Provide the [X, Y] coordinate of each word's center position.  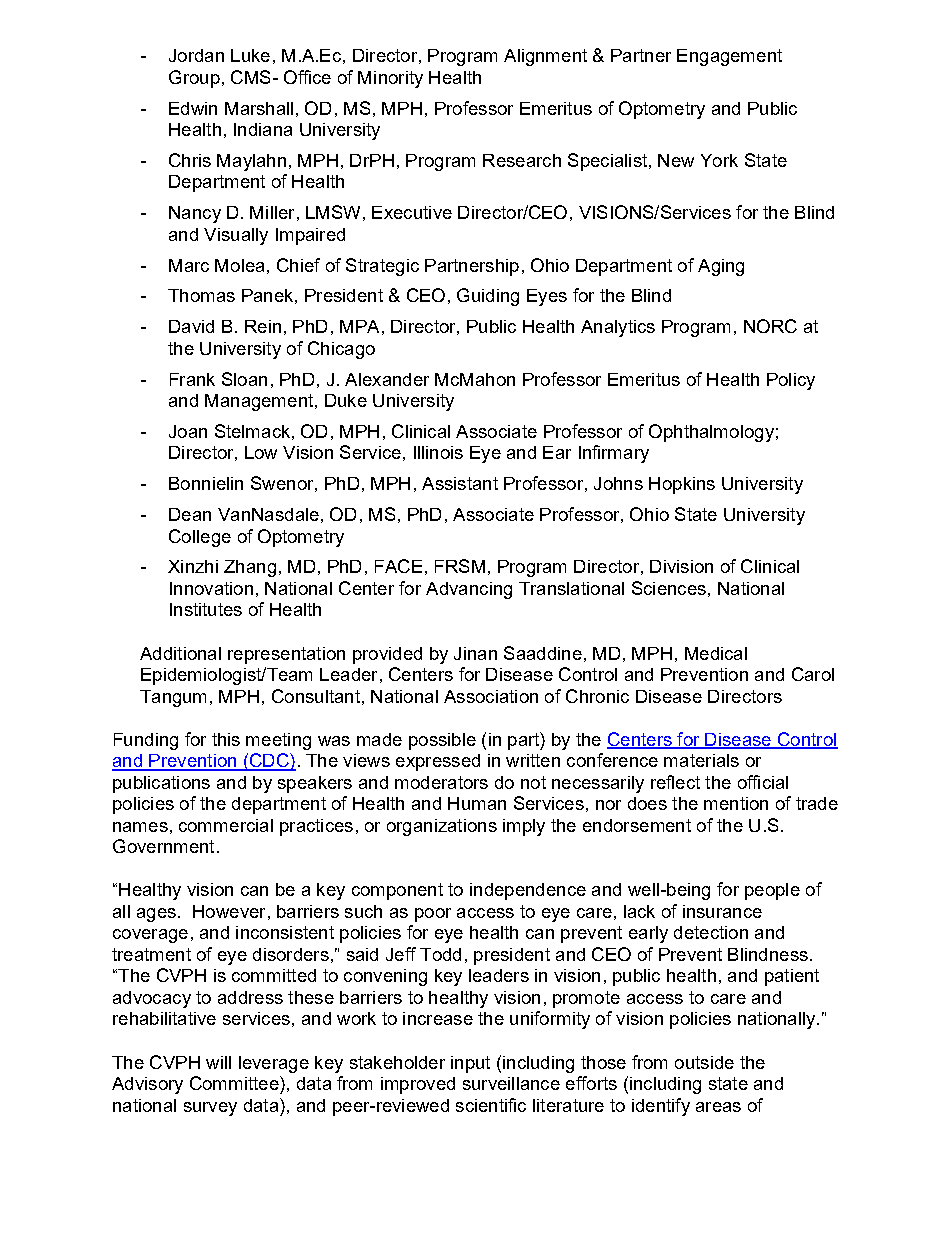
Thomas [201, 295]
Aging [721, 267]
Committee [235, 1083]
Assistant [460, 483]
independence [528, 891]
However [229, 911]
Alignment [545, 57]
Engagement [729, 57]
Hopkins [682, 485]
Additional [180, 653]
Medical [716, 653]
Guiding [488, 297]
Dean [190, 514]
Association [491, 696]
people [772, 891]
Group [194, 79]
